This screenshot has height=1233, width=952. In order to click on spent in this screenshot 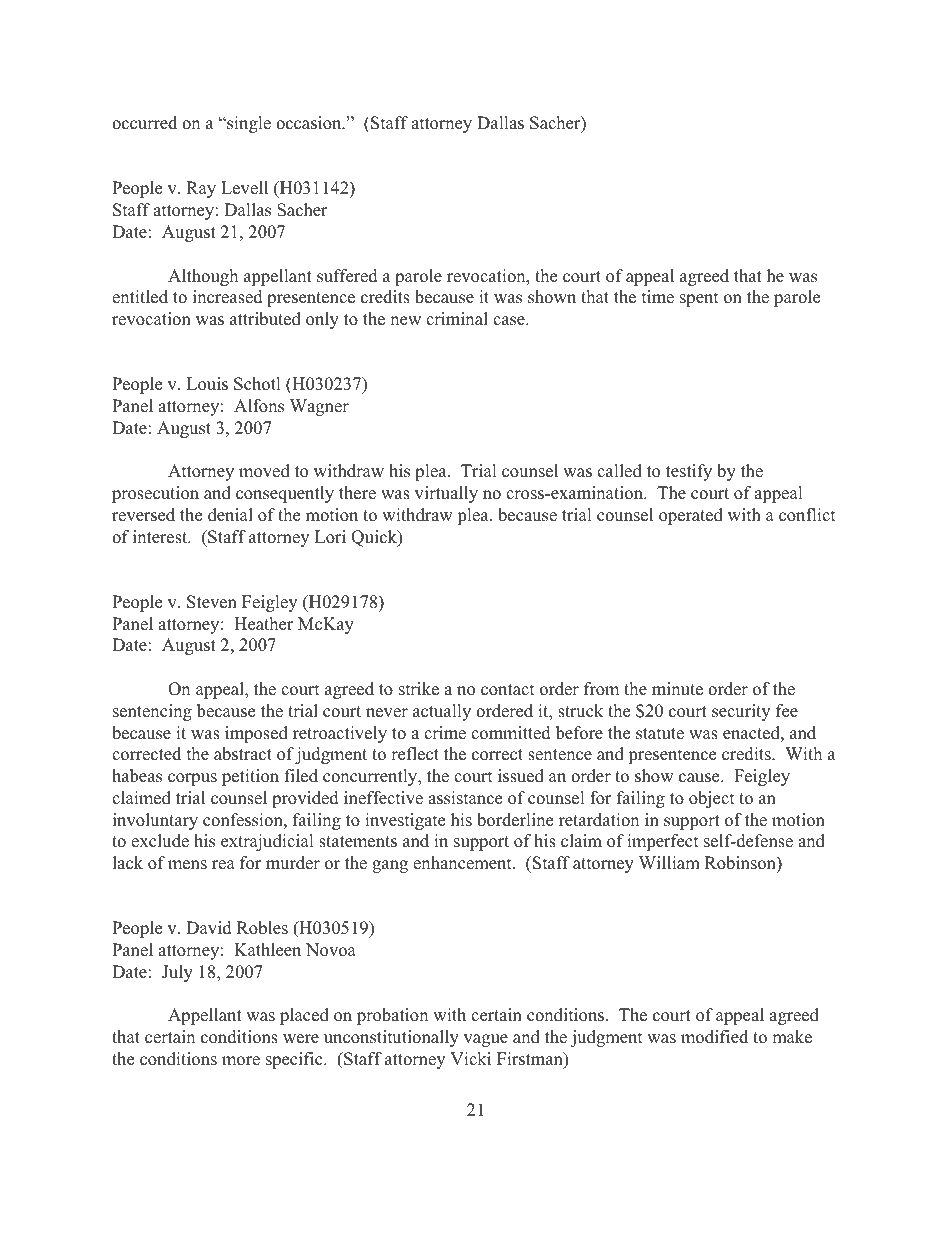, I will do `click(699, 299)`.
